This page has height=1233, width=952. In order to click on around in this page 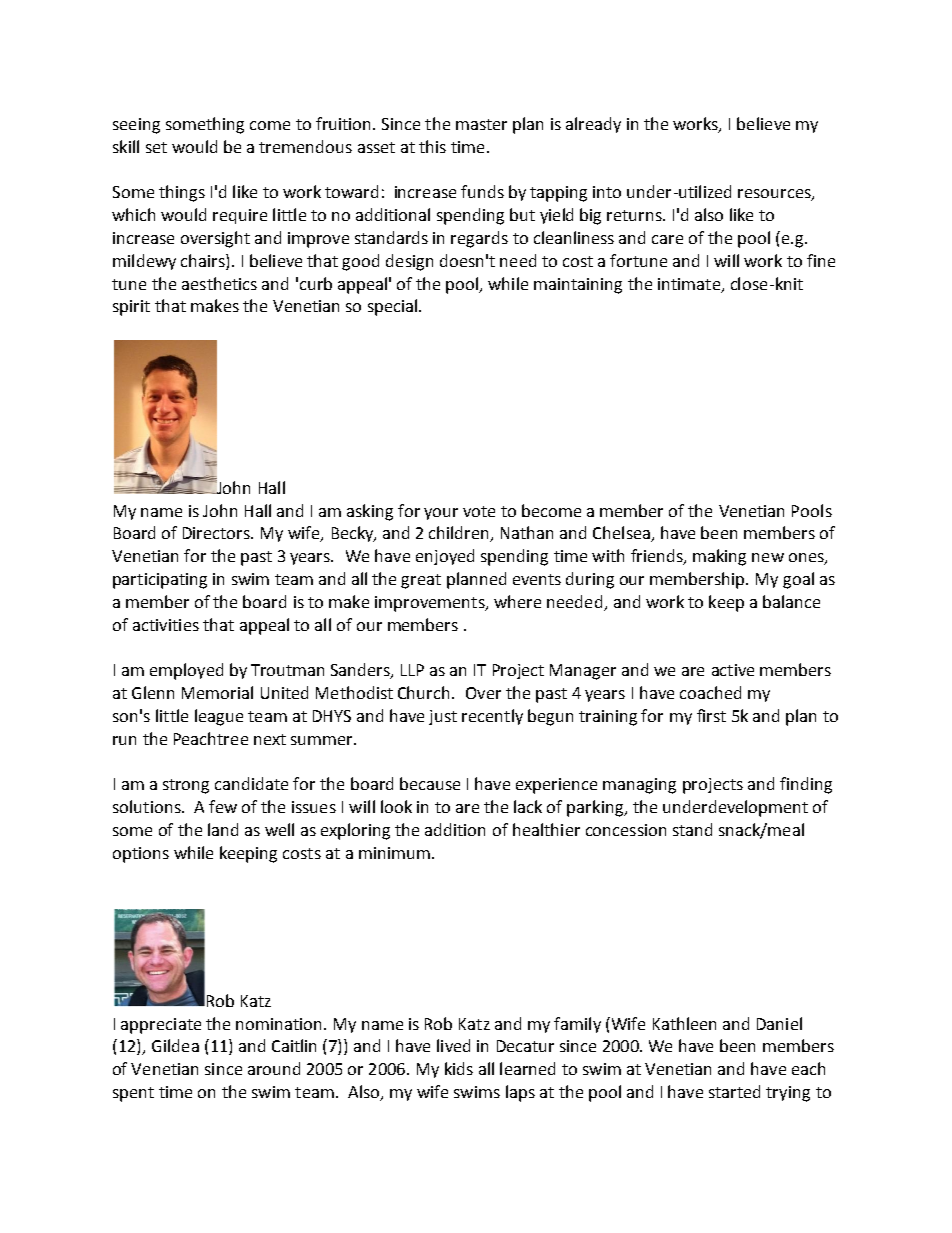, I will do `click(274, 1068)`.
